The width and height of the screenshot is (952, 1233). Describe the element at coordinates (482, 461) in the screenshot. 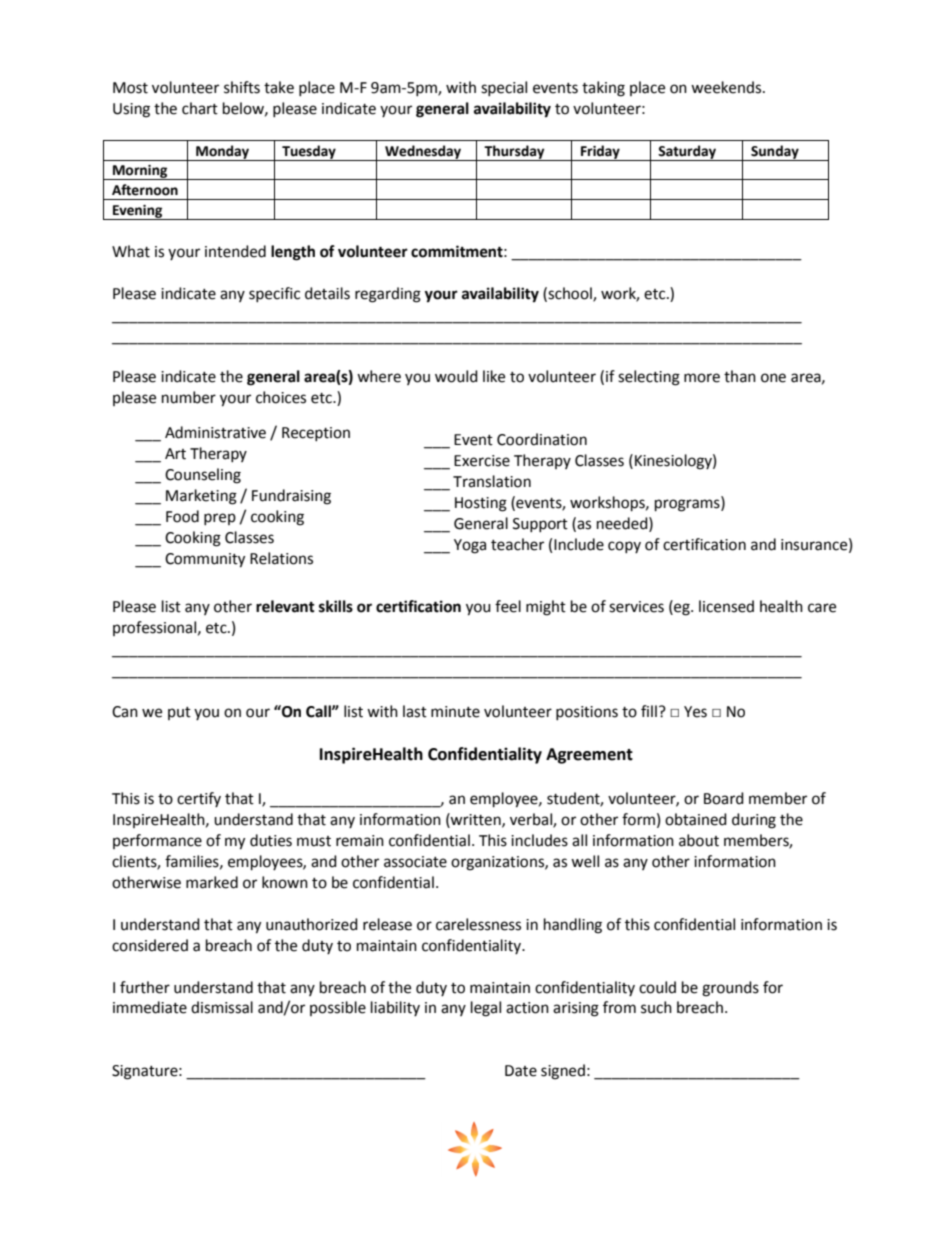

I see `Exercise` at that location.
